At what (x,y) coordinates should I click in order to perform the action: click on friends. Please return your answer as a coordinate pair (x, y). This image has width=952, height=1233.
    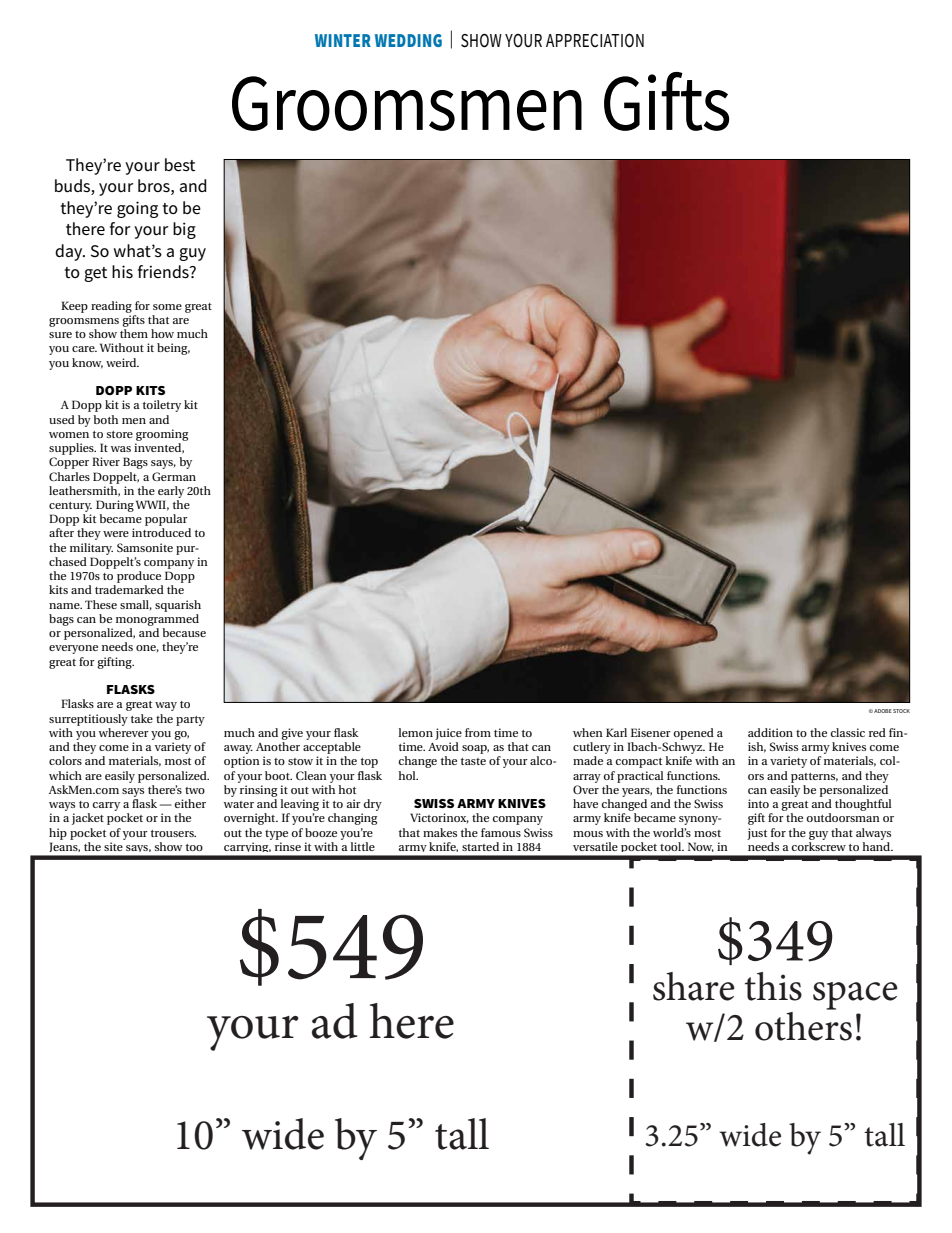
    Looking at the image, I should click on (164, 272).
